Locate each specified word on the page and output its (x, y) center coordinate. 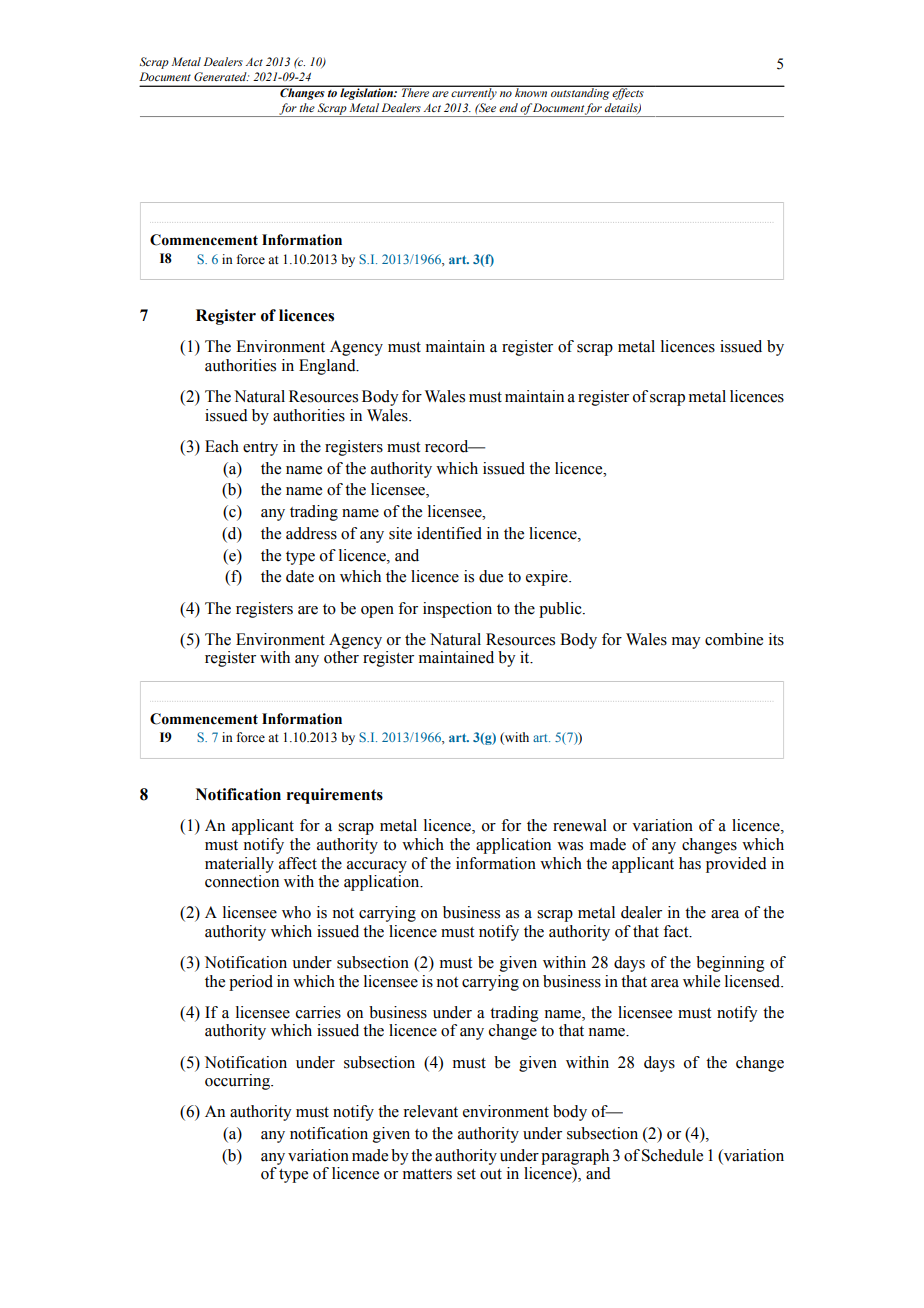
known (531, 91)
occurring (238, 1082)
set (466, 1174)
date (300, 576)
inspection (457, 610)
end (508, 107)
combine (734, 639)
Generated (221, 76)
